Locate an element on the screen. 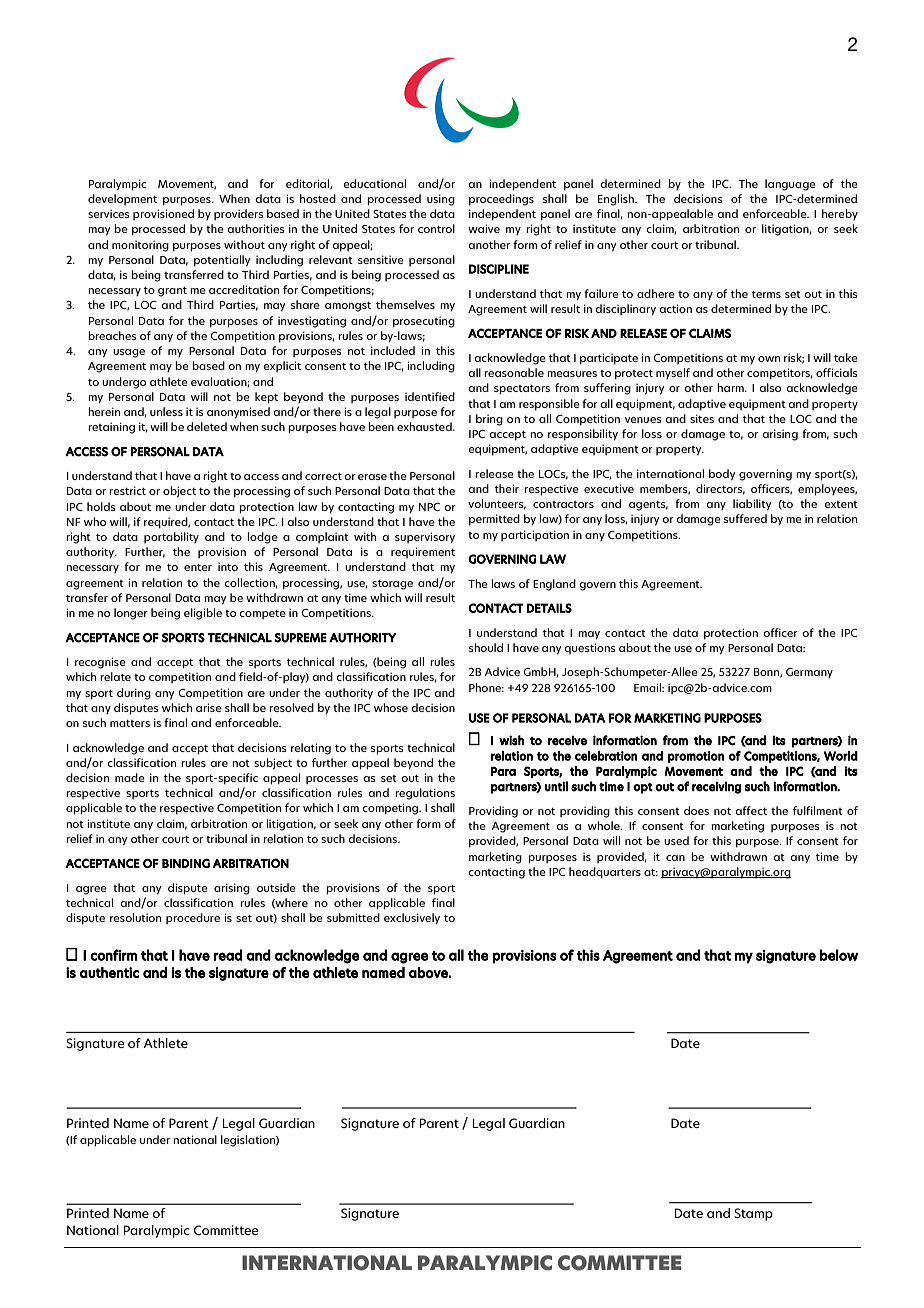 Image resolution: width=924 pixels, height=1308 pixels. below is located at coordinates (839, 955).
